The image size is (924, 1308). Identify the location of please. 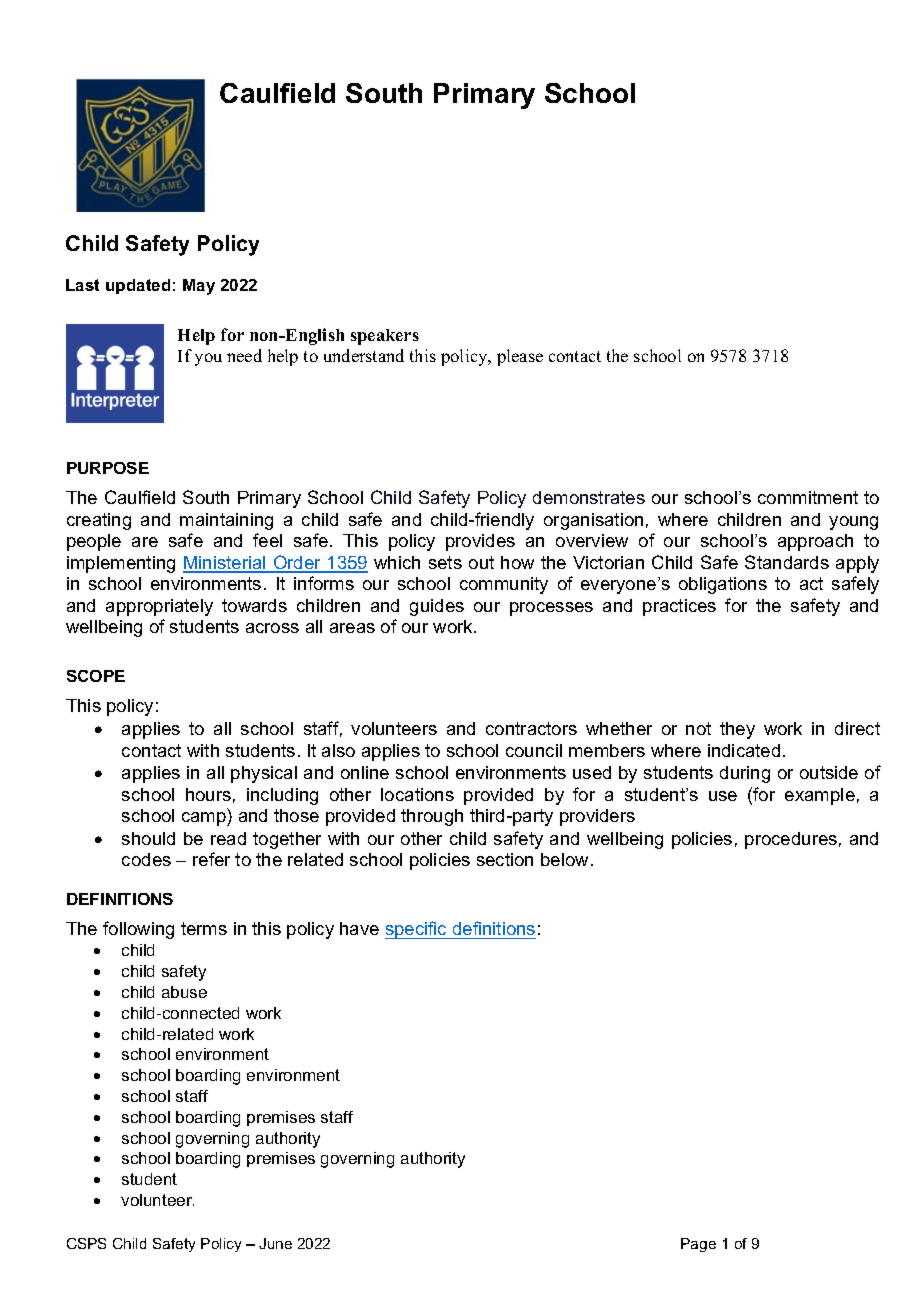
(520, 357).
